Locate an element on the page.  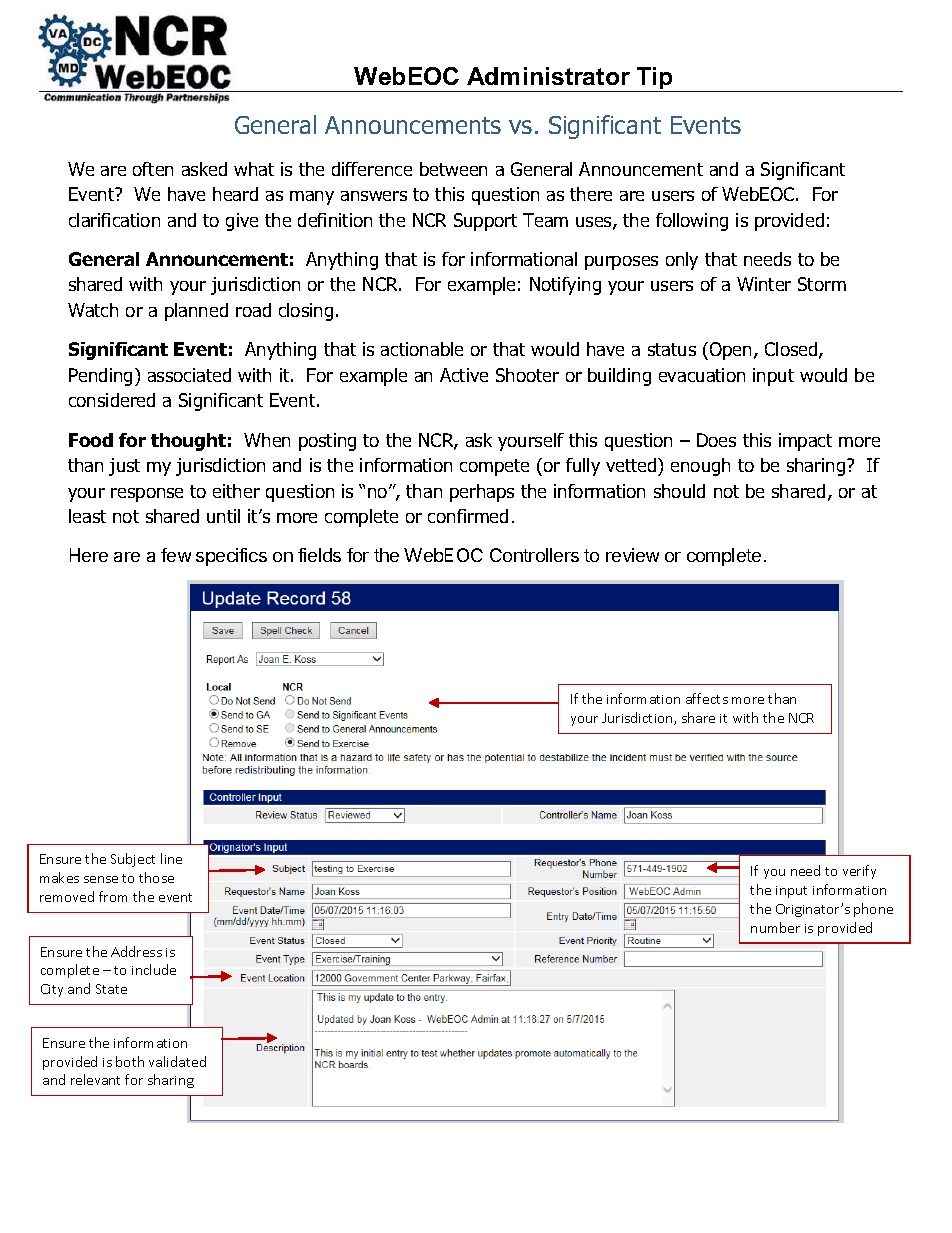
affects is located at coordinates (707, 698).
